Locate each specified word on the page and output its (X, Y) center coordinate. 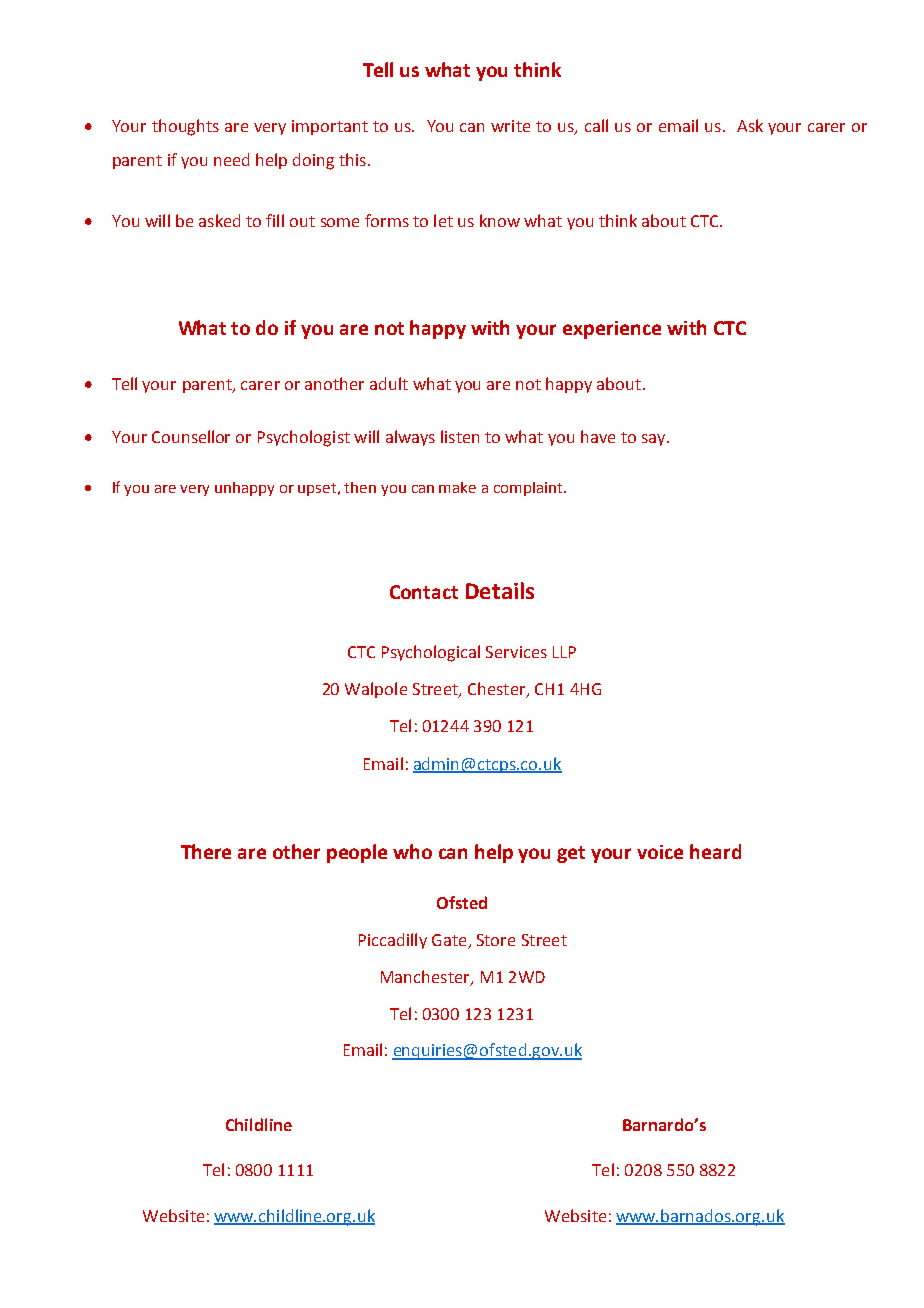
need (231, 159)
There (206, 851)
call (596, 125)
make (457, 487)
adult (389, 383)
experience (612, 330)
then (360, 487)
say (655, 440)
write (510, 126)
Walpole (376, 690)
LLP (564, 652)
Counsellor (191, 436)
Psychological (431, 653)
